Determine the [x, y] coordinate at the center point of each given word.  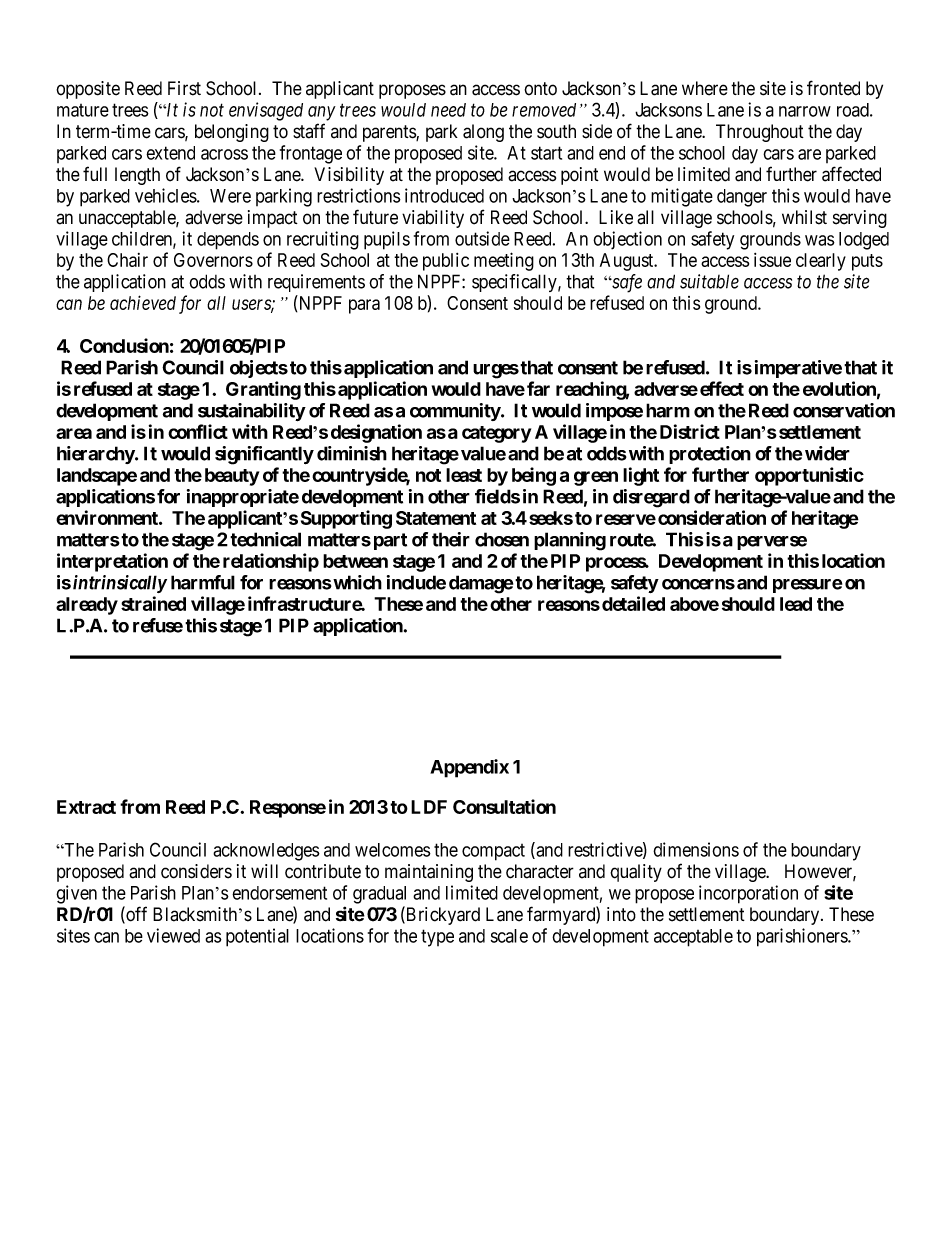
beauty [232, 477]
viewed [173, 935]
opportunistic [809, 476]
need [448, 110]
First [184, 88]
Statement [436, 518]
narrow [805, 111]
